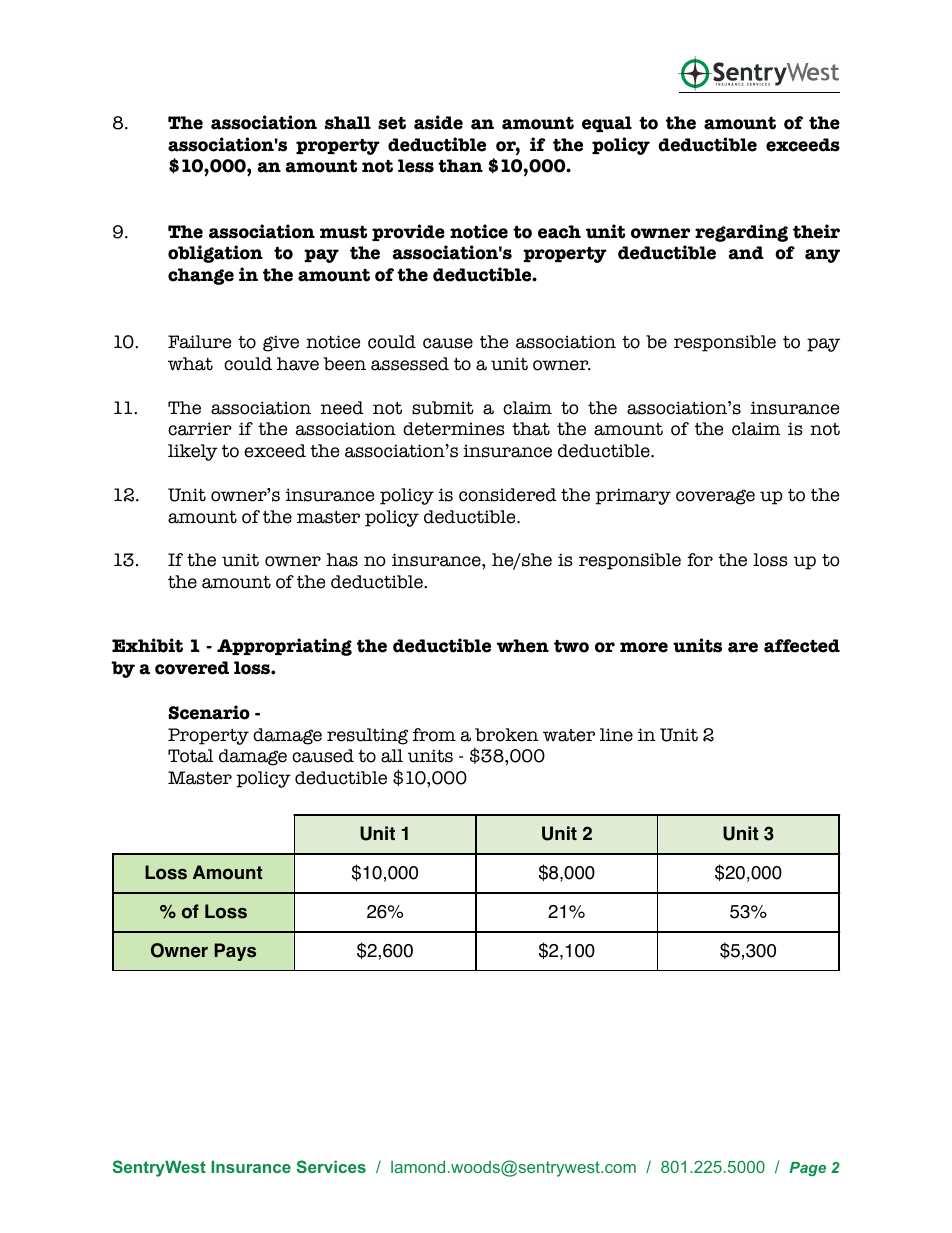  I want to click on when, so click(523, 646).
